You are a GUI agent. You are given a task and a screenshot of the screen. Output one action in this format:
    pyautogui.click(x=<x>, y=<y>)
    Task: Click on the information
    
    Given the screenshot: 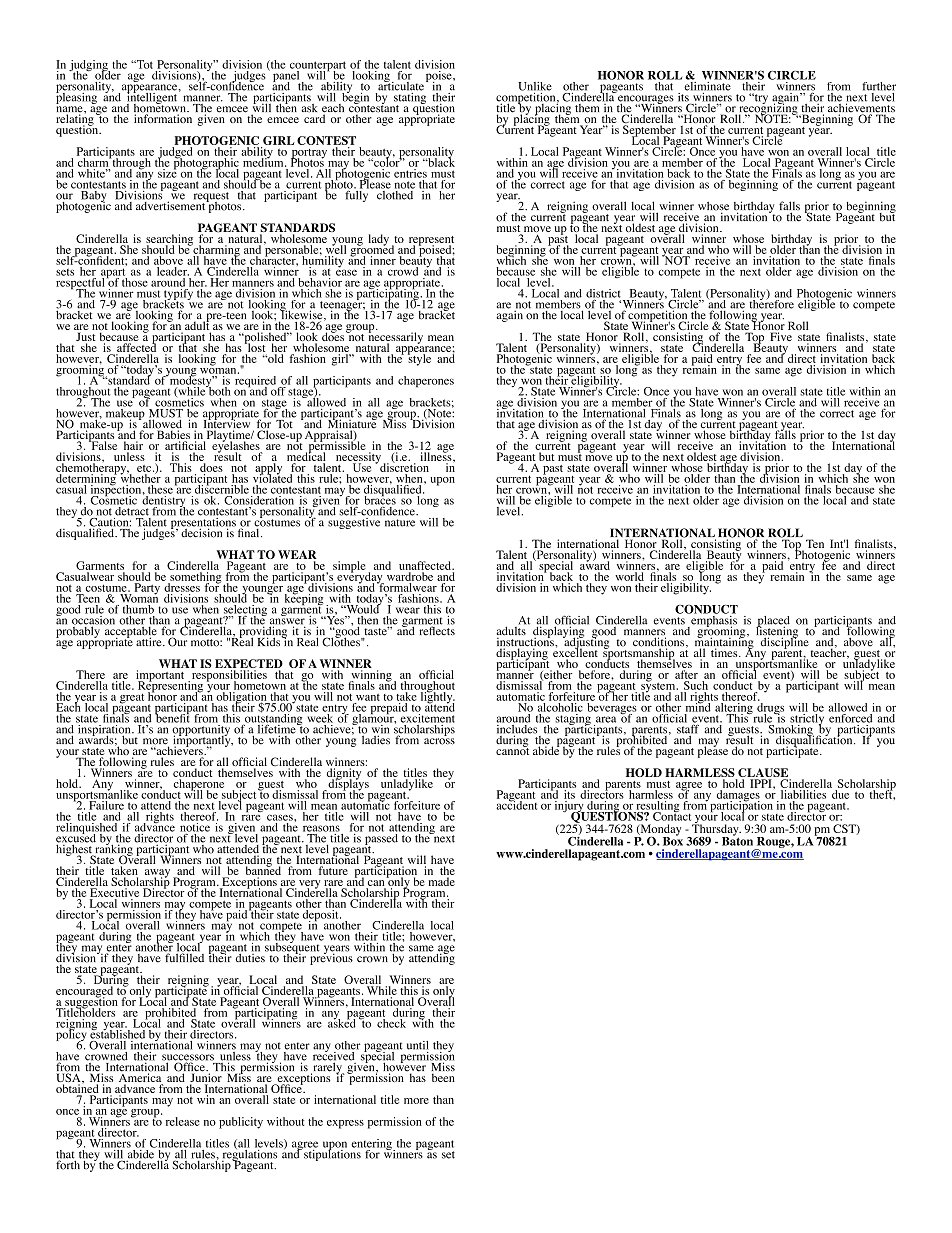 What is the action you would take?
    pyautogui.click(x=163, y=117)
